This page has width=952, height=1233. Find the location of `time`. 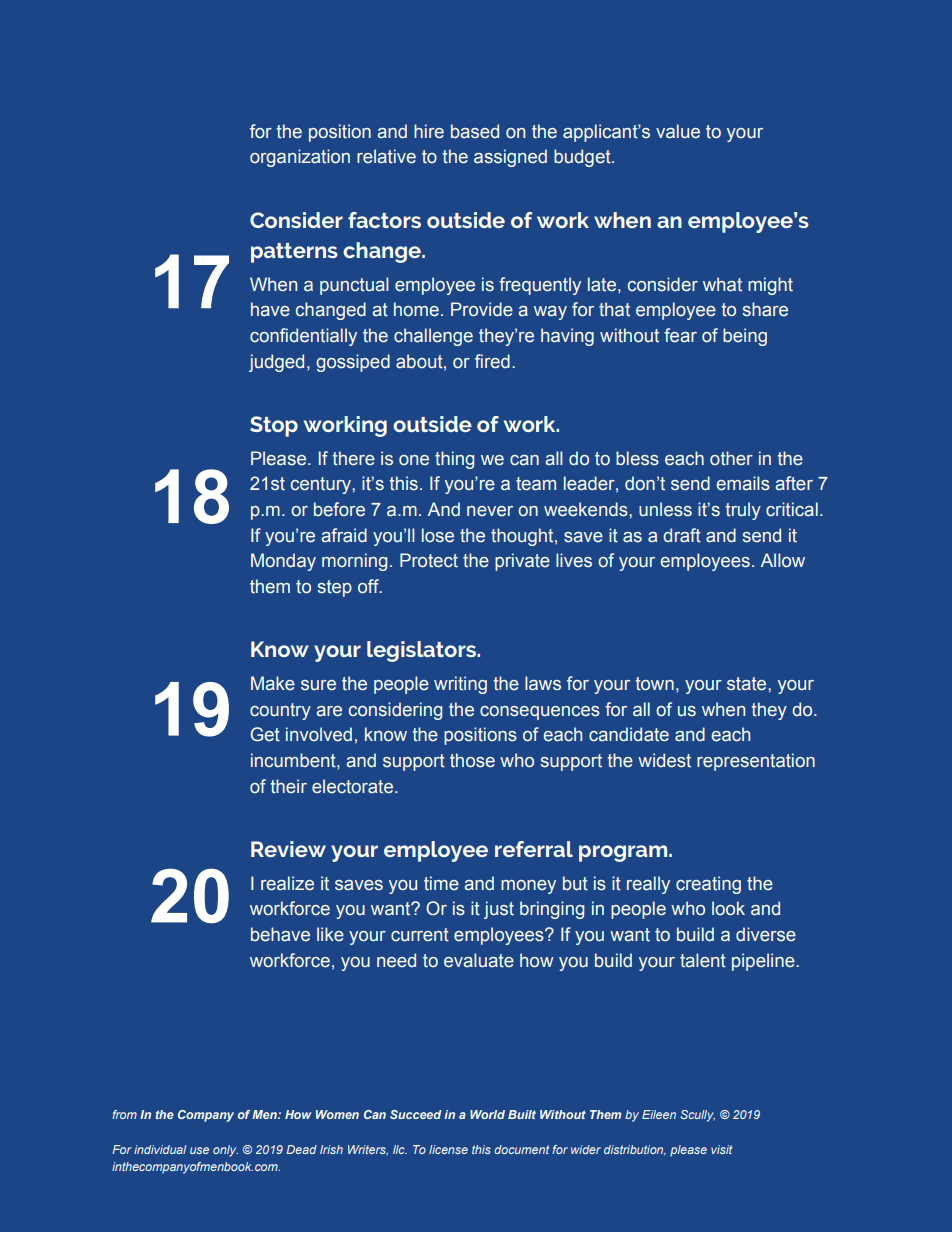

time is located at coordinates (441, 883).
